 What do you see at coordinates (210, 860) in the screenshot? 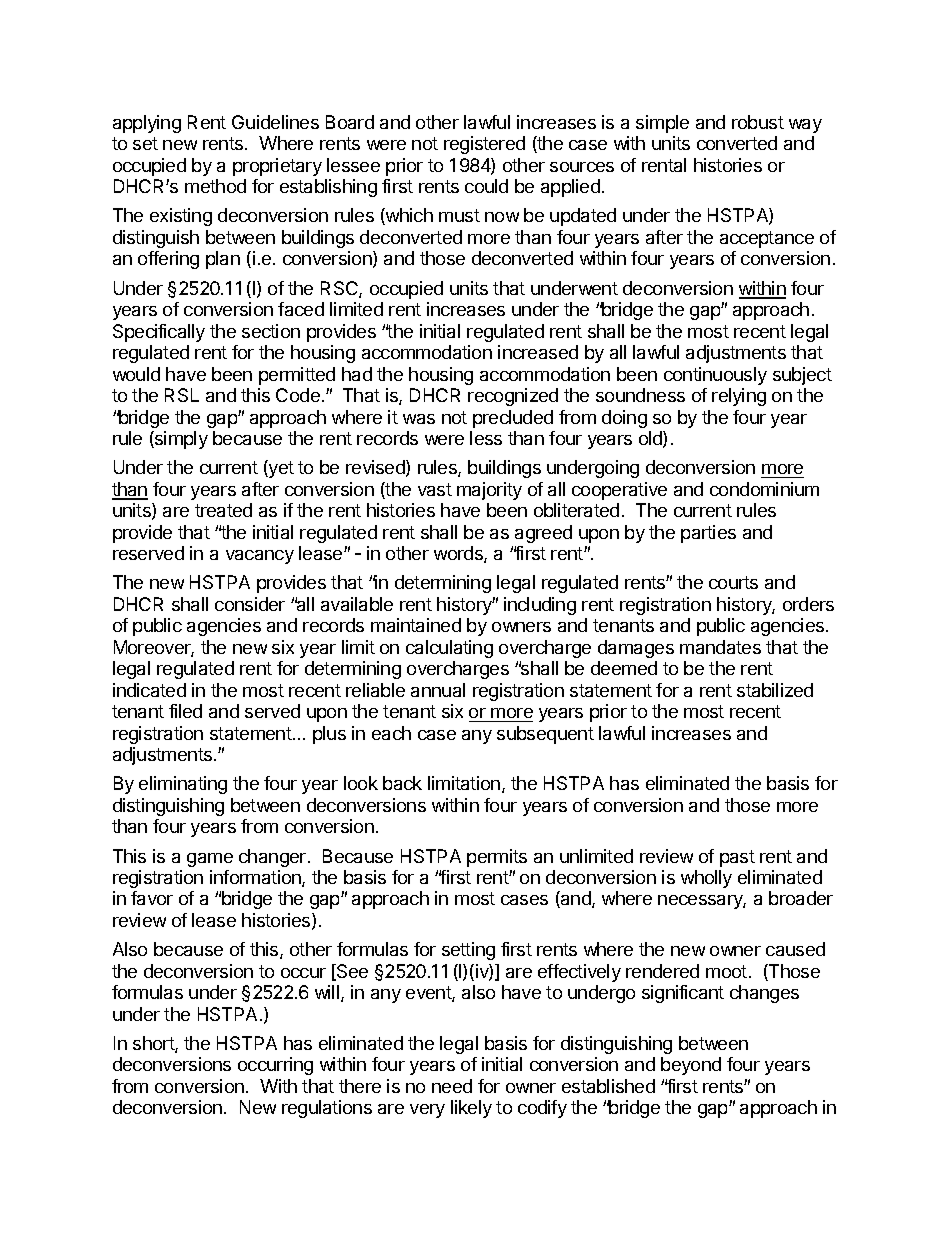
I see `game` at bounding box center [210, 860].
